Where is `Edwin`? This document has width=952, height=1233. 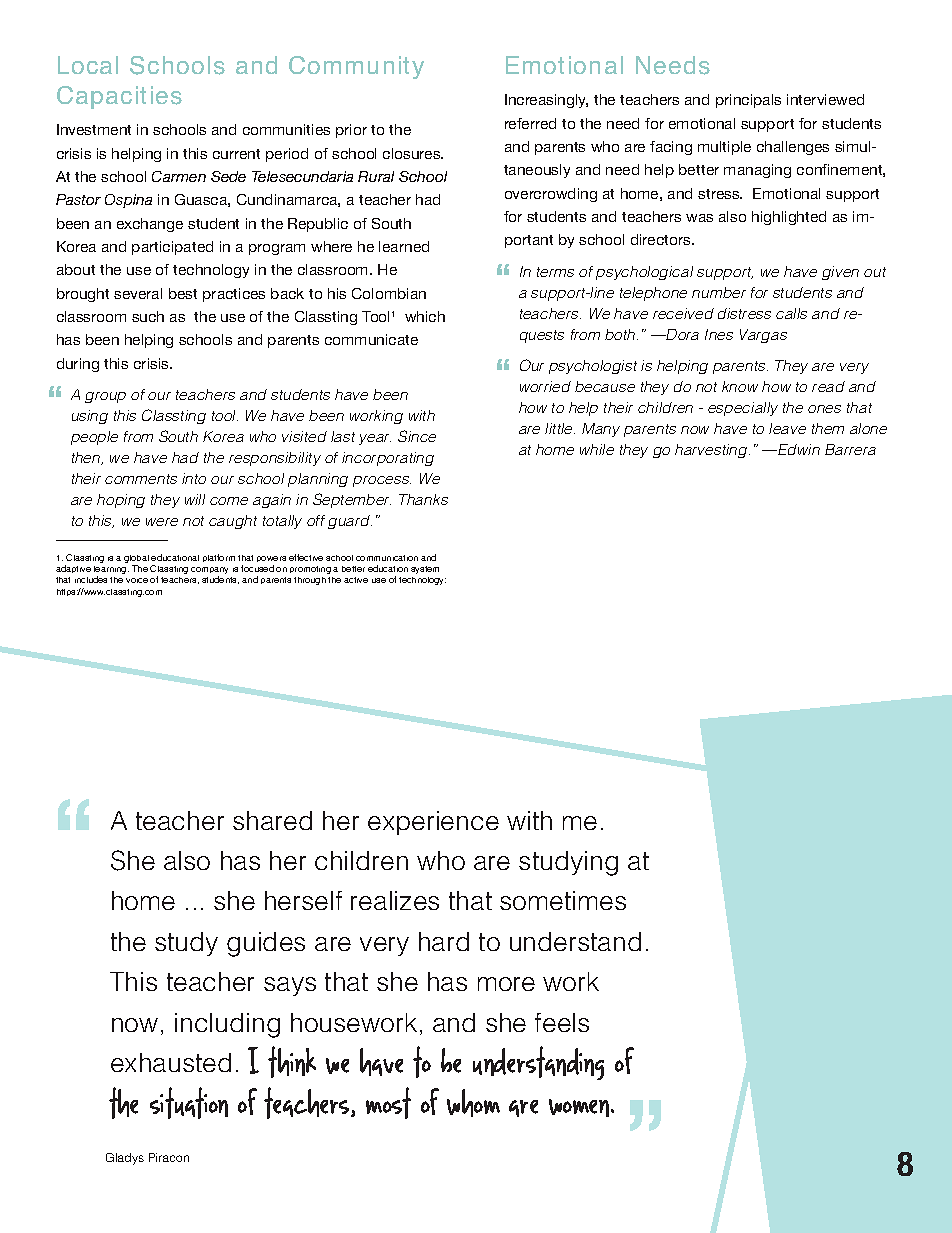
Edwin is located at coordinates (798, 449).
